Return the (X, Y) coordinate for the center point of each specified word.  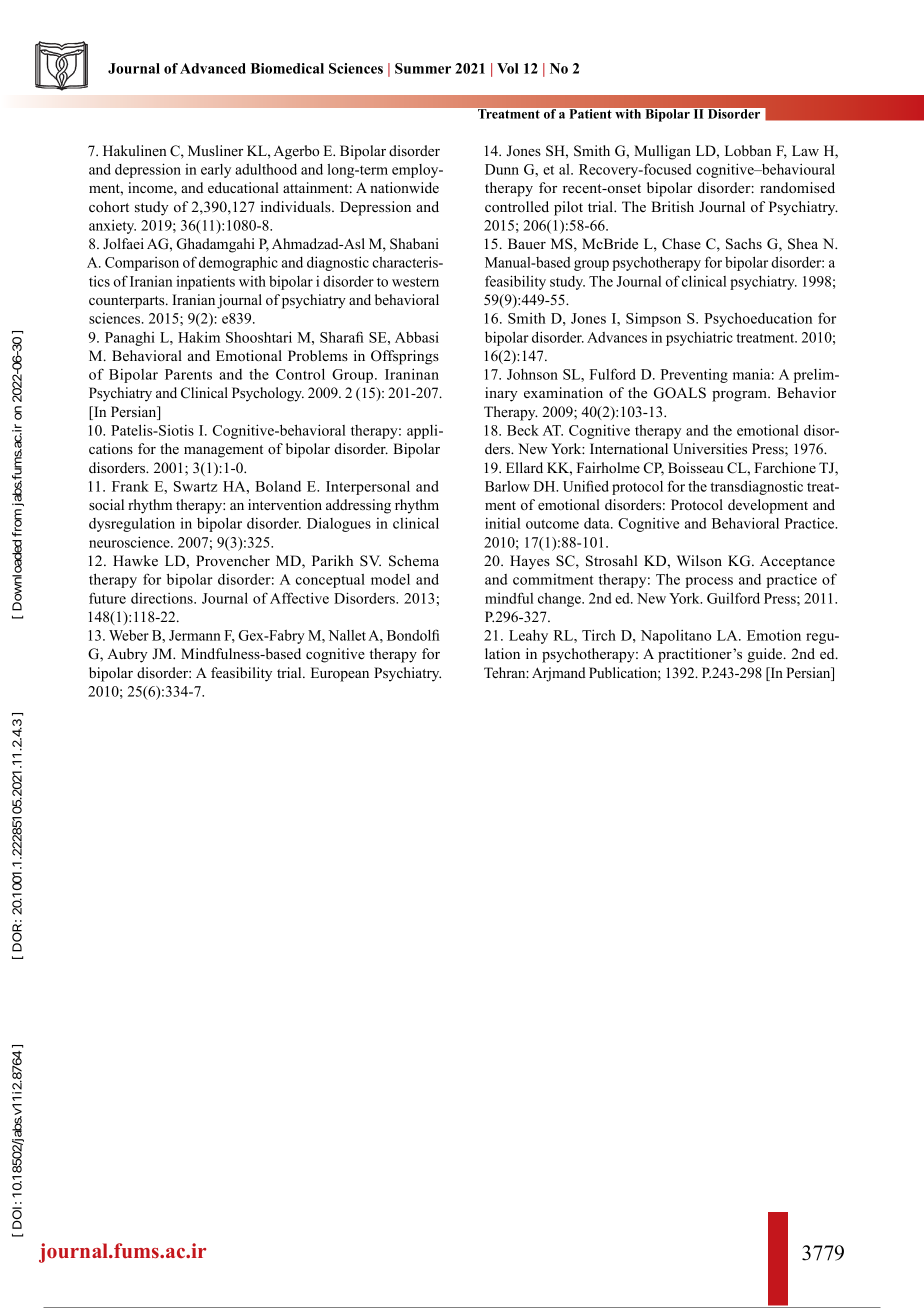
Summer (423, 68)
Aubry (127, 655)
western (415, 282)
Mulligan (662, 152)
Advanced (213, 68)
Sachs (744, 244)
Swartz (195, 486)
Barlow (507, 486)
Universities (710, 449)
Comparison (142, 264)
